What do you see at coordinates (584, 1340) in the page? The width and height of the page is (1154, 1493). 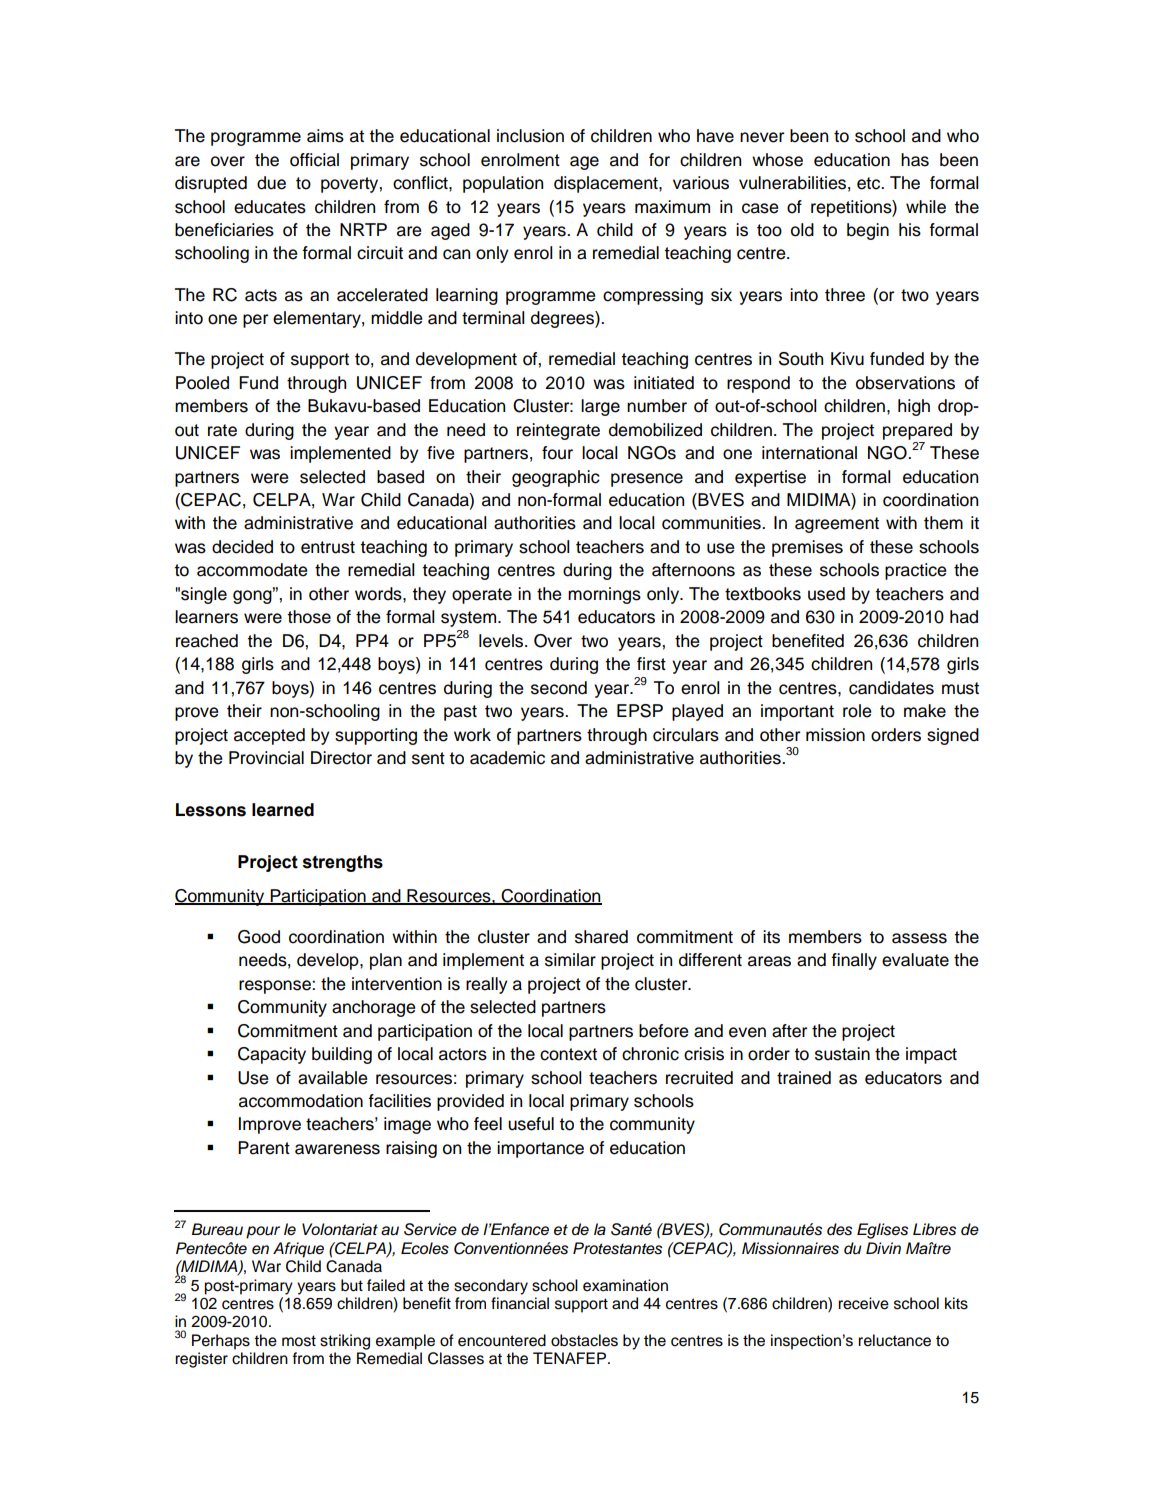 I see `obstacles` at bounding box center [584, 1340].
